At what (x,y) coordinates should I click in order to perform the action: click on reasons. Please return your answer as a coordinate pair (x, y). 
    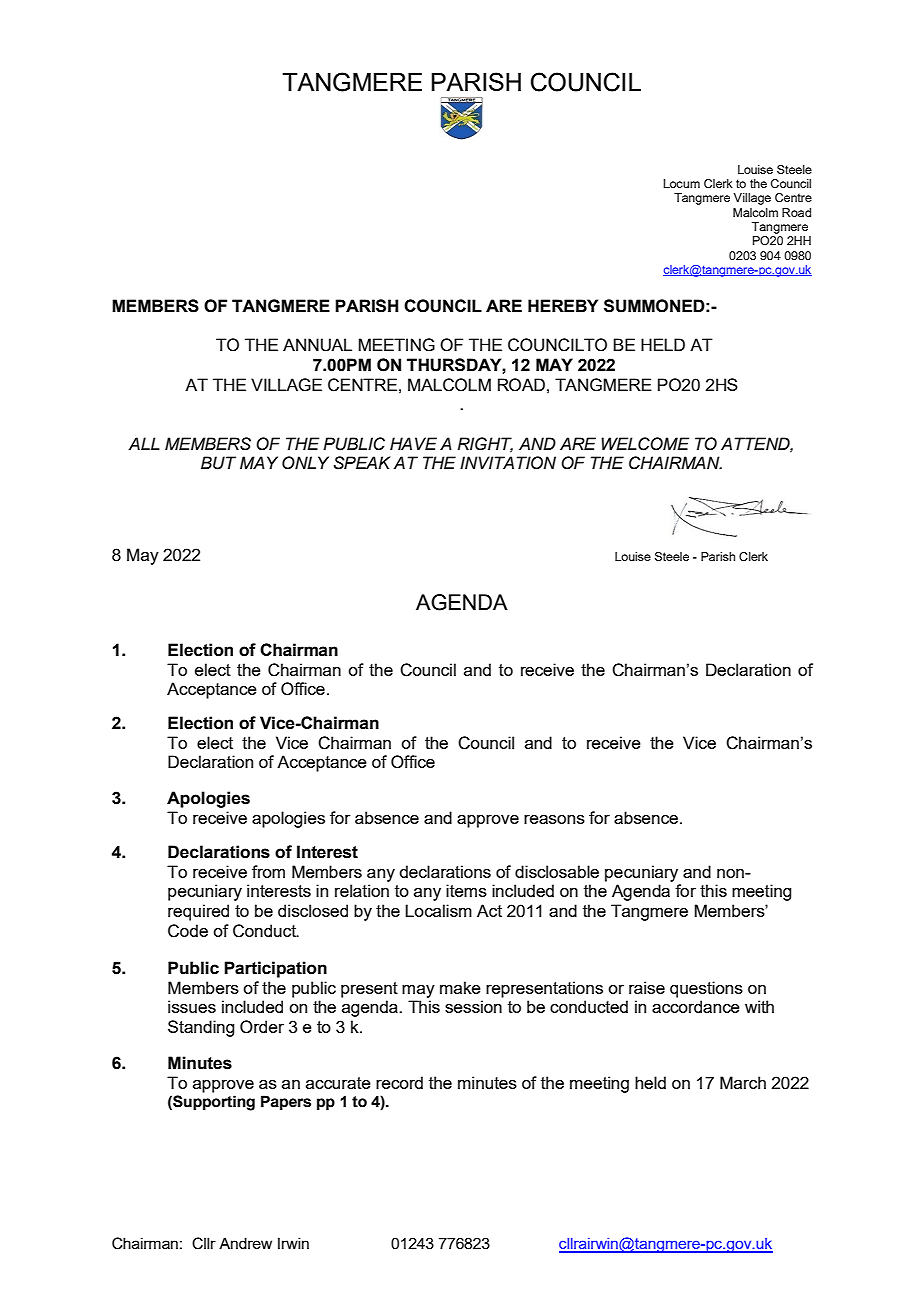
    Looking at the image, I should click on (554, 819).
